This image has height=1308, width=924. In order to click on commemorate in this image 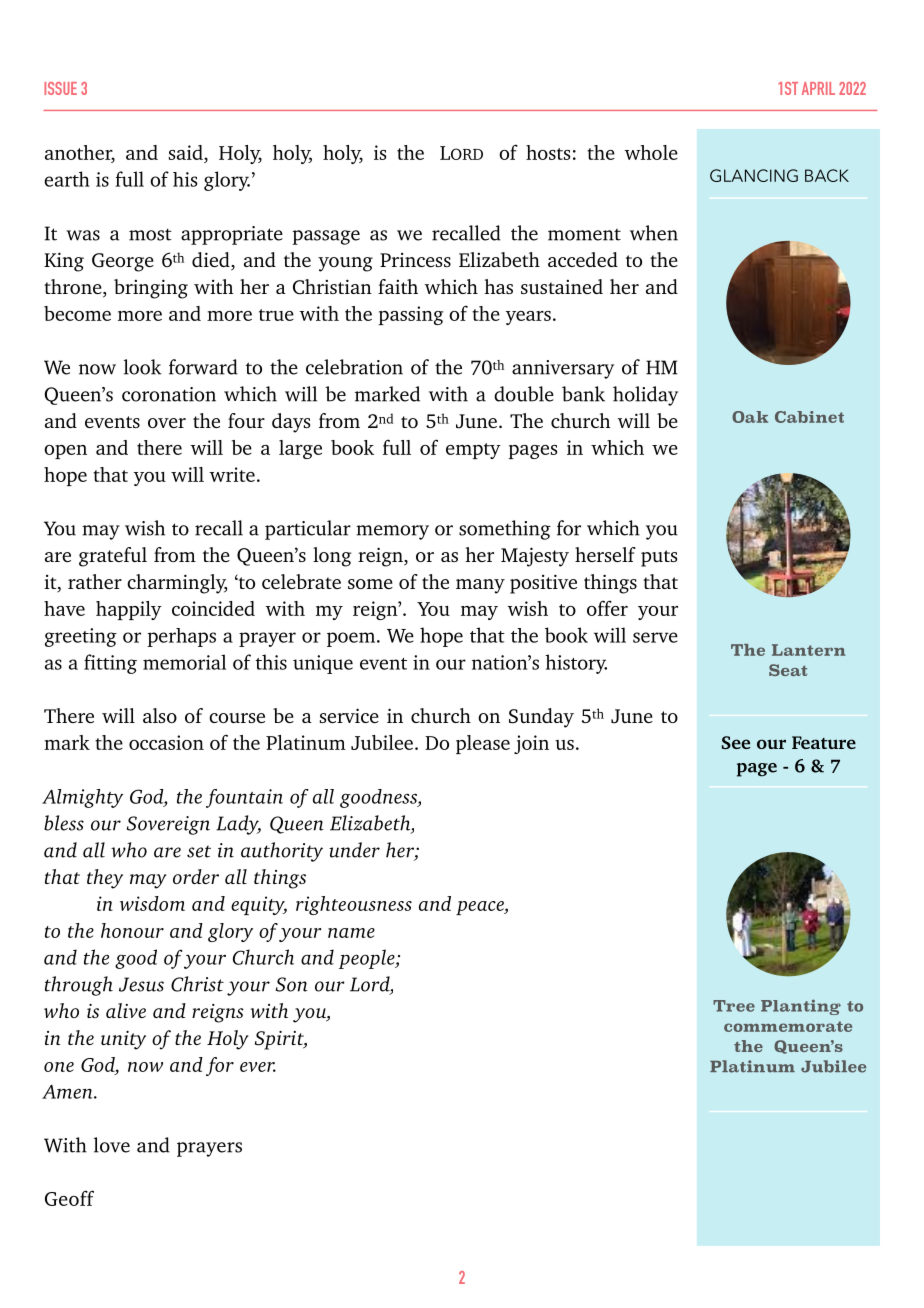, I will do `click(788, 1026)`.
